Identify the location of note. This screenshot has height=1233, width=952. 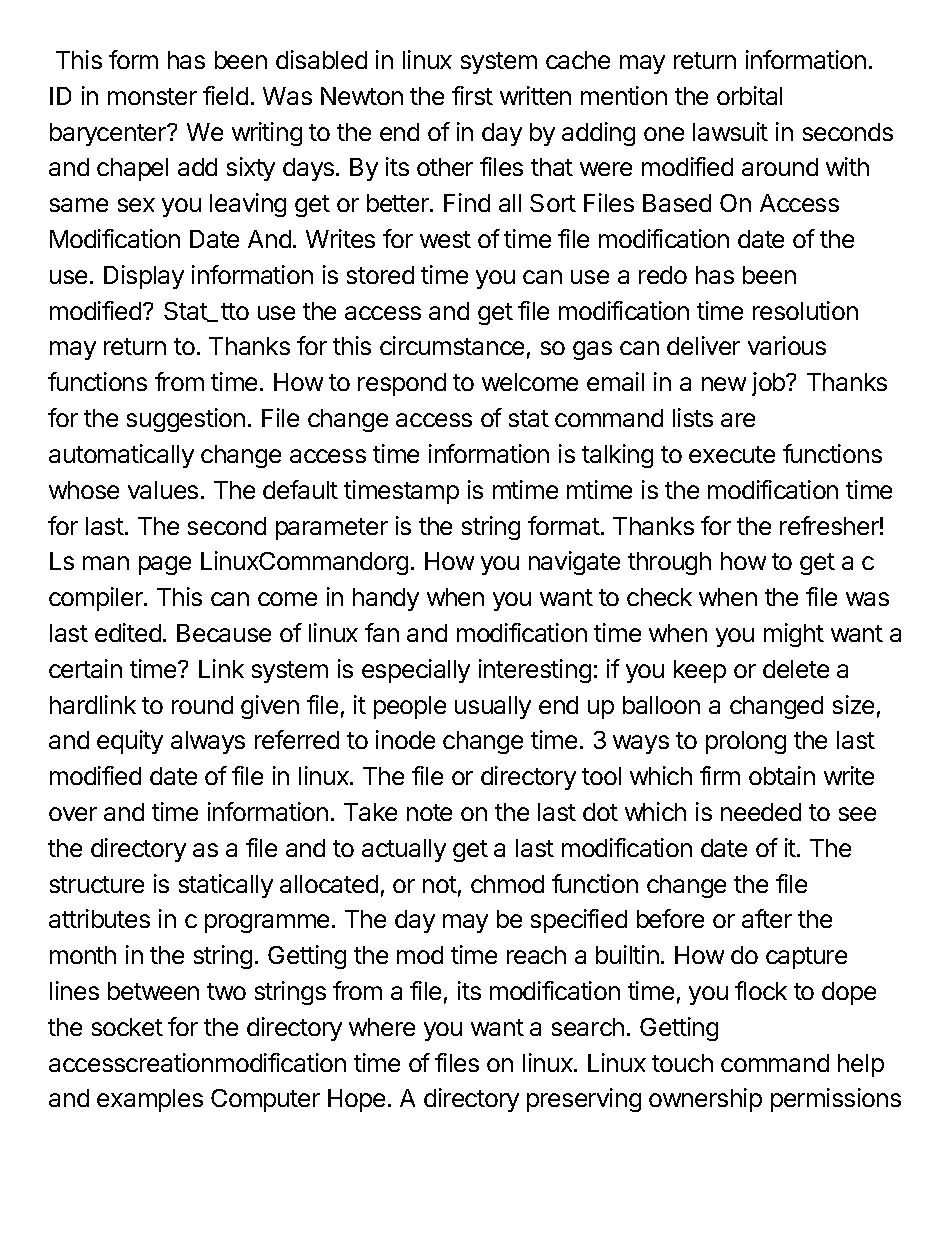
(429, 812).
